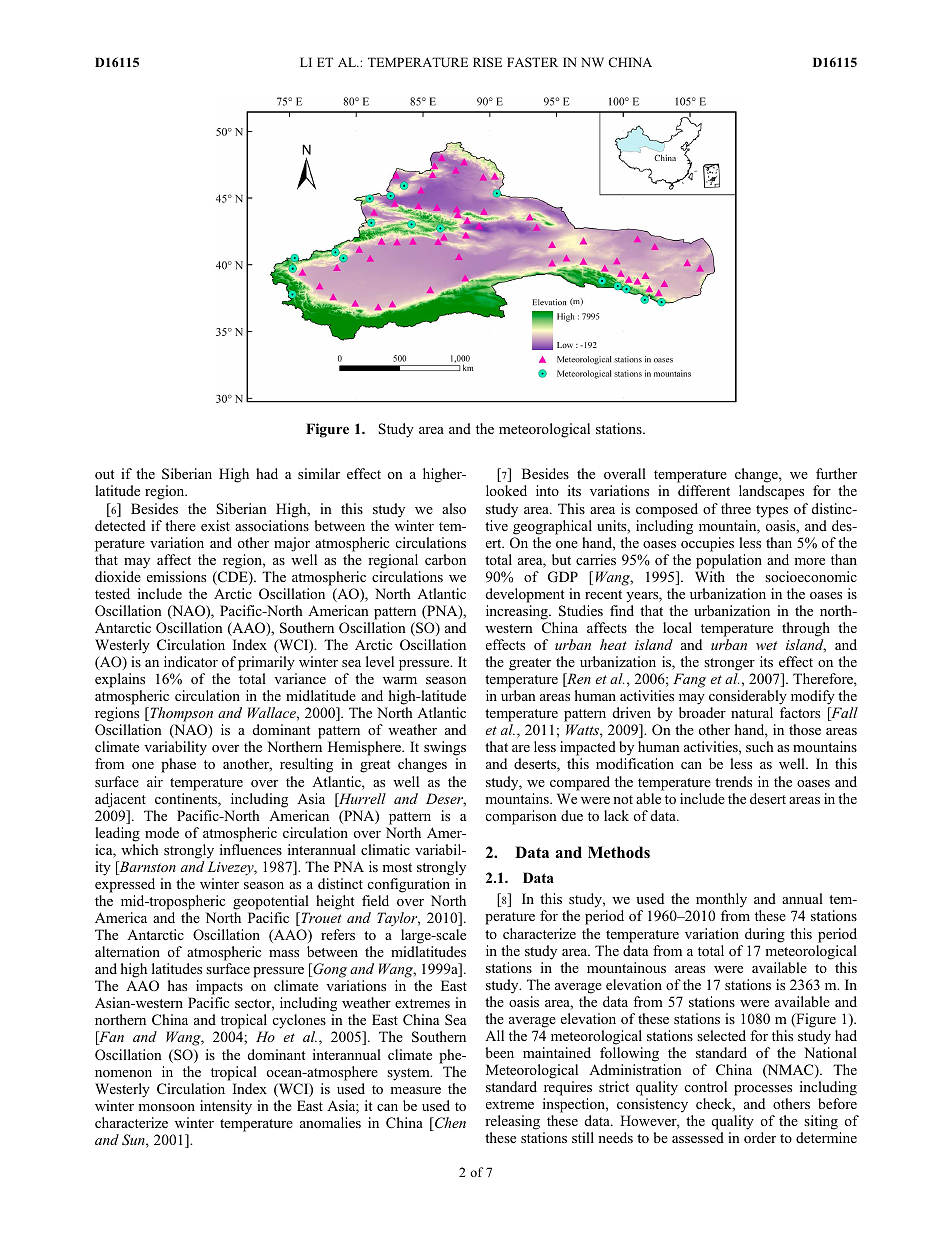 The image size is (952, 1233). I want to click on intensity, so click(226, 1107).
